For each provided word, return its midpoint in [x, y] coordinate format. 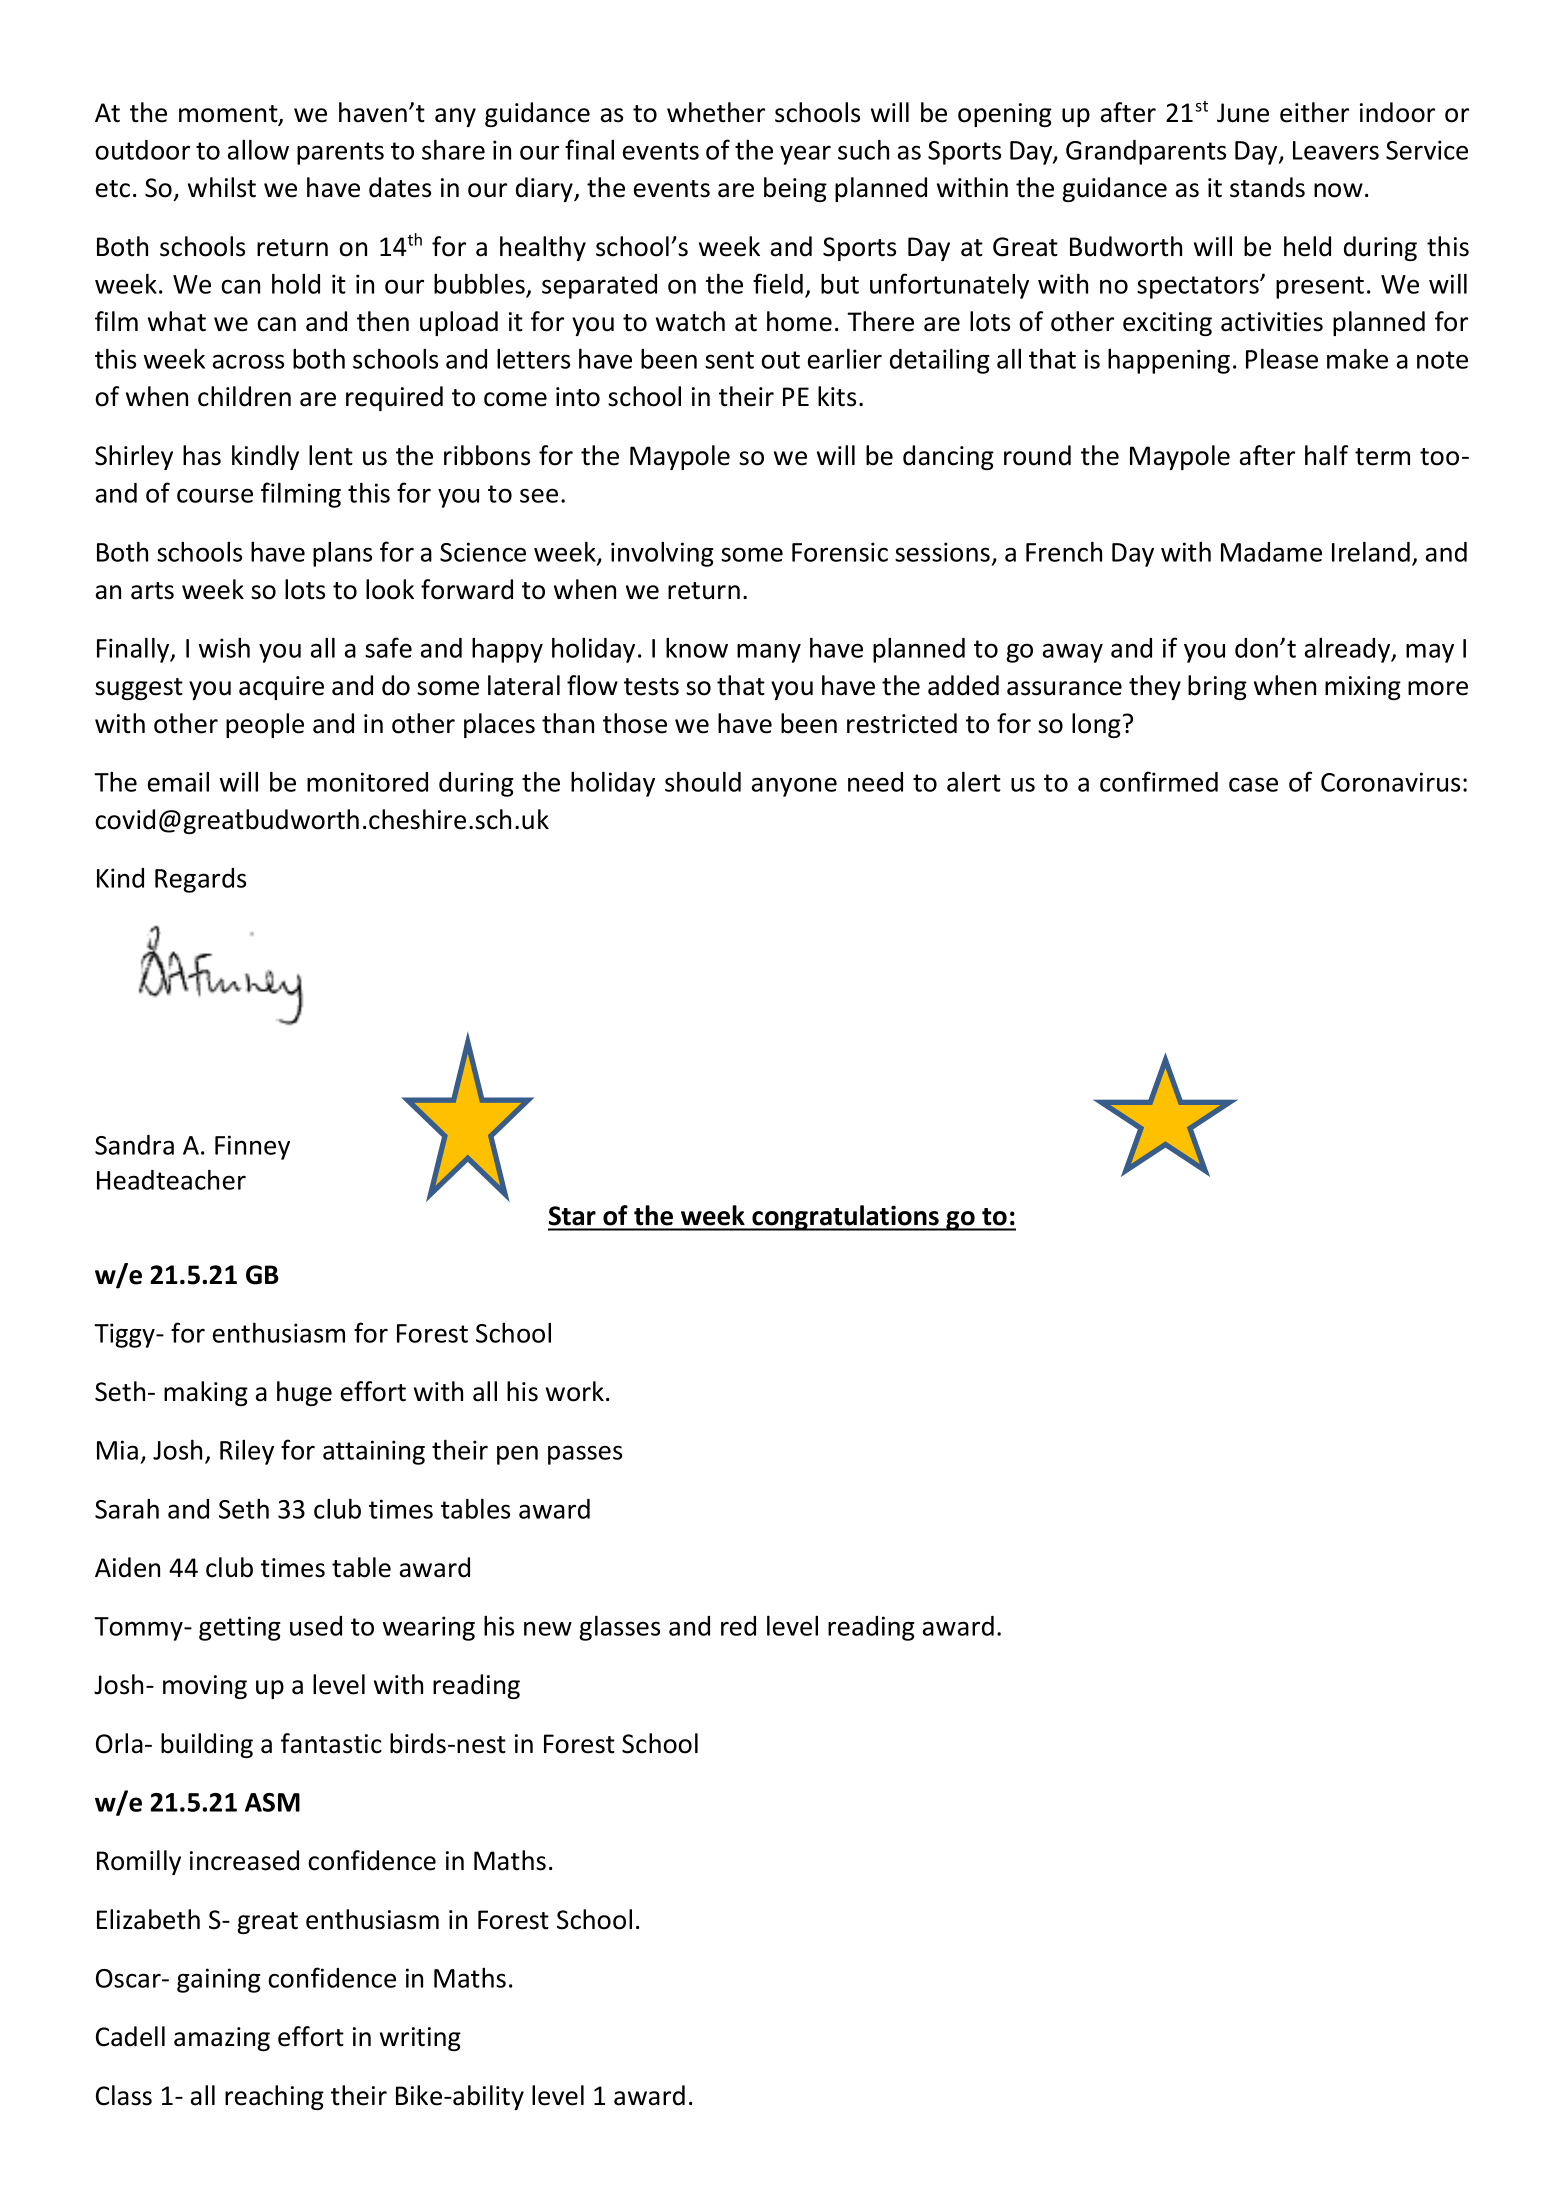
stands [1267, 187]
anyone [794, 787]
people [265, 725]
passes [585, 1455]
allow [258, 149]
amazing [222, 2039]
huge [304, 1393]
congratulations [845, 1218]
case [1253, 784]
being [795, 189]
